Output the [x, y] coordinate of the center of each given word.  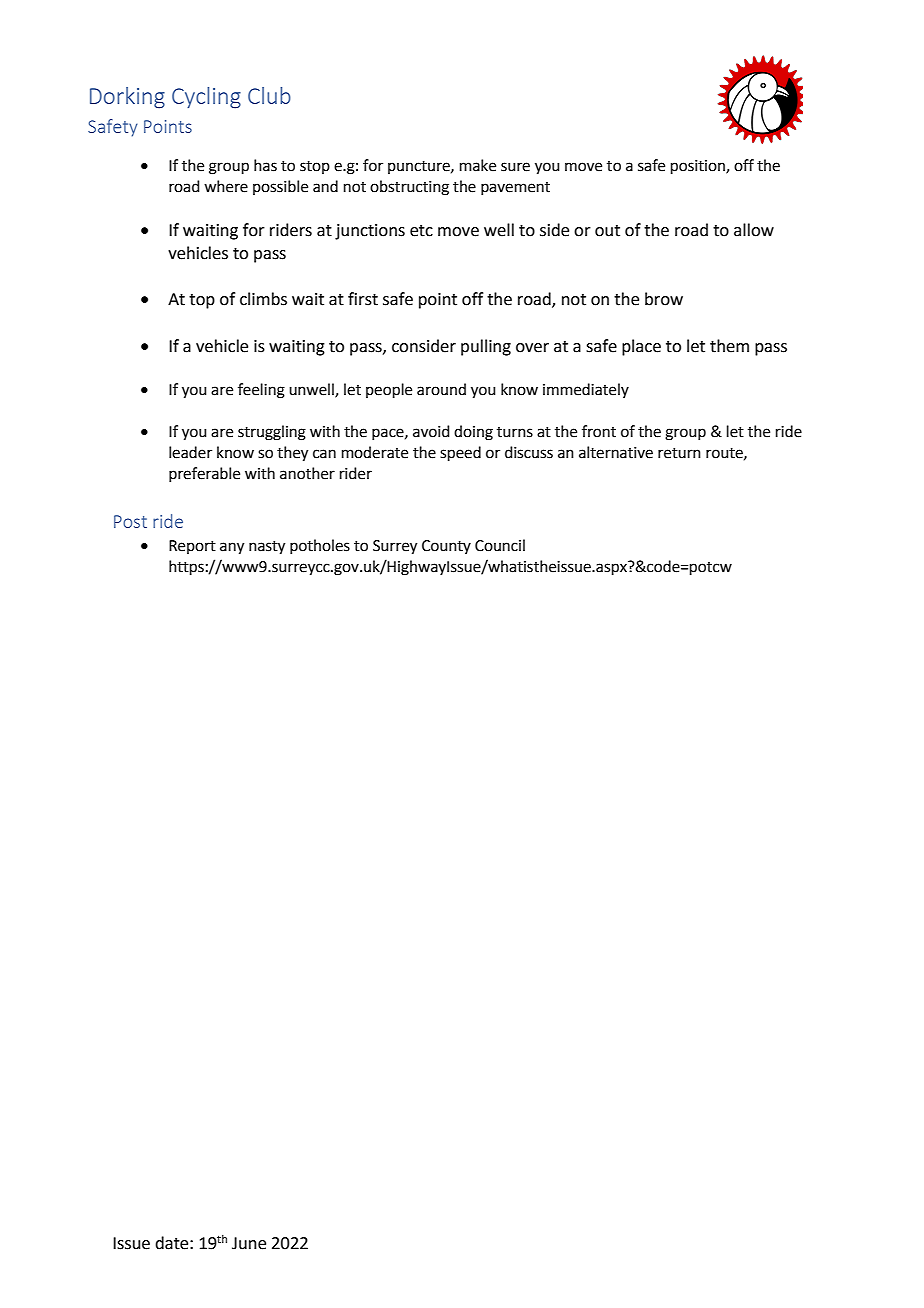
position [699, 167]
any [232, 548]
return [679, 453]
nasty [267, 548]
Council [500, 545]
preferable [204, 474]
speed [460, 453]
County [446, 547]
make [478, 165]
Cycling [206, 98]
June [249, 1243]
